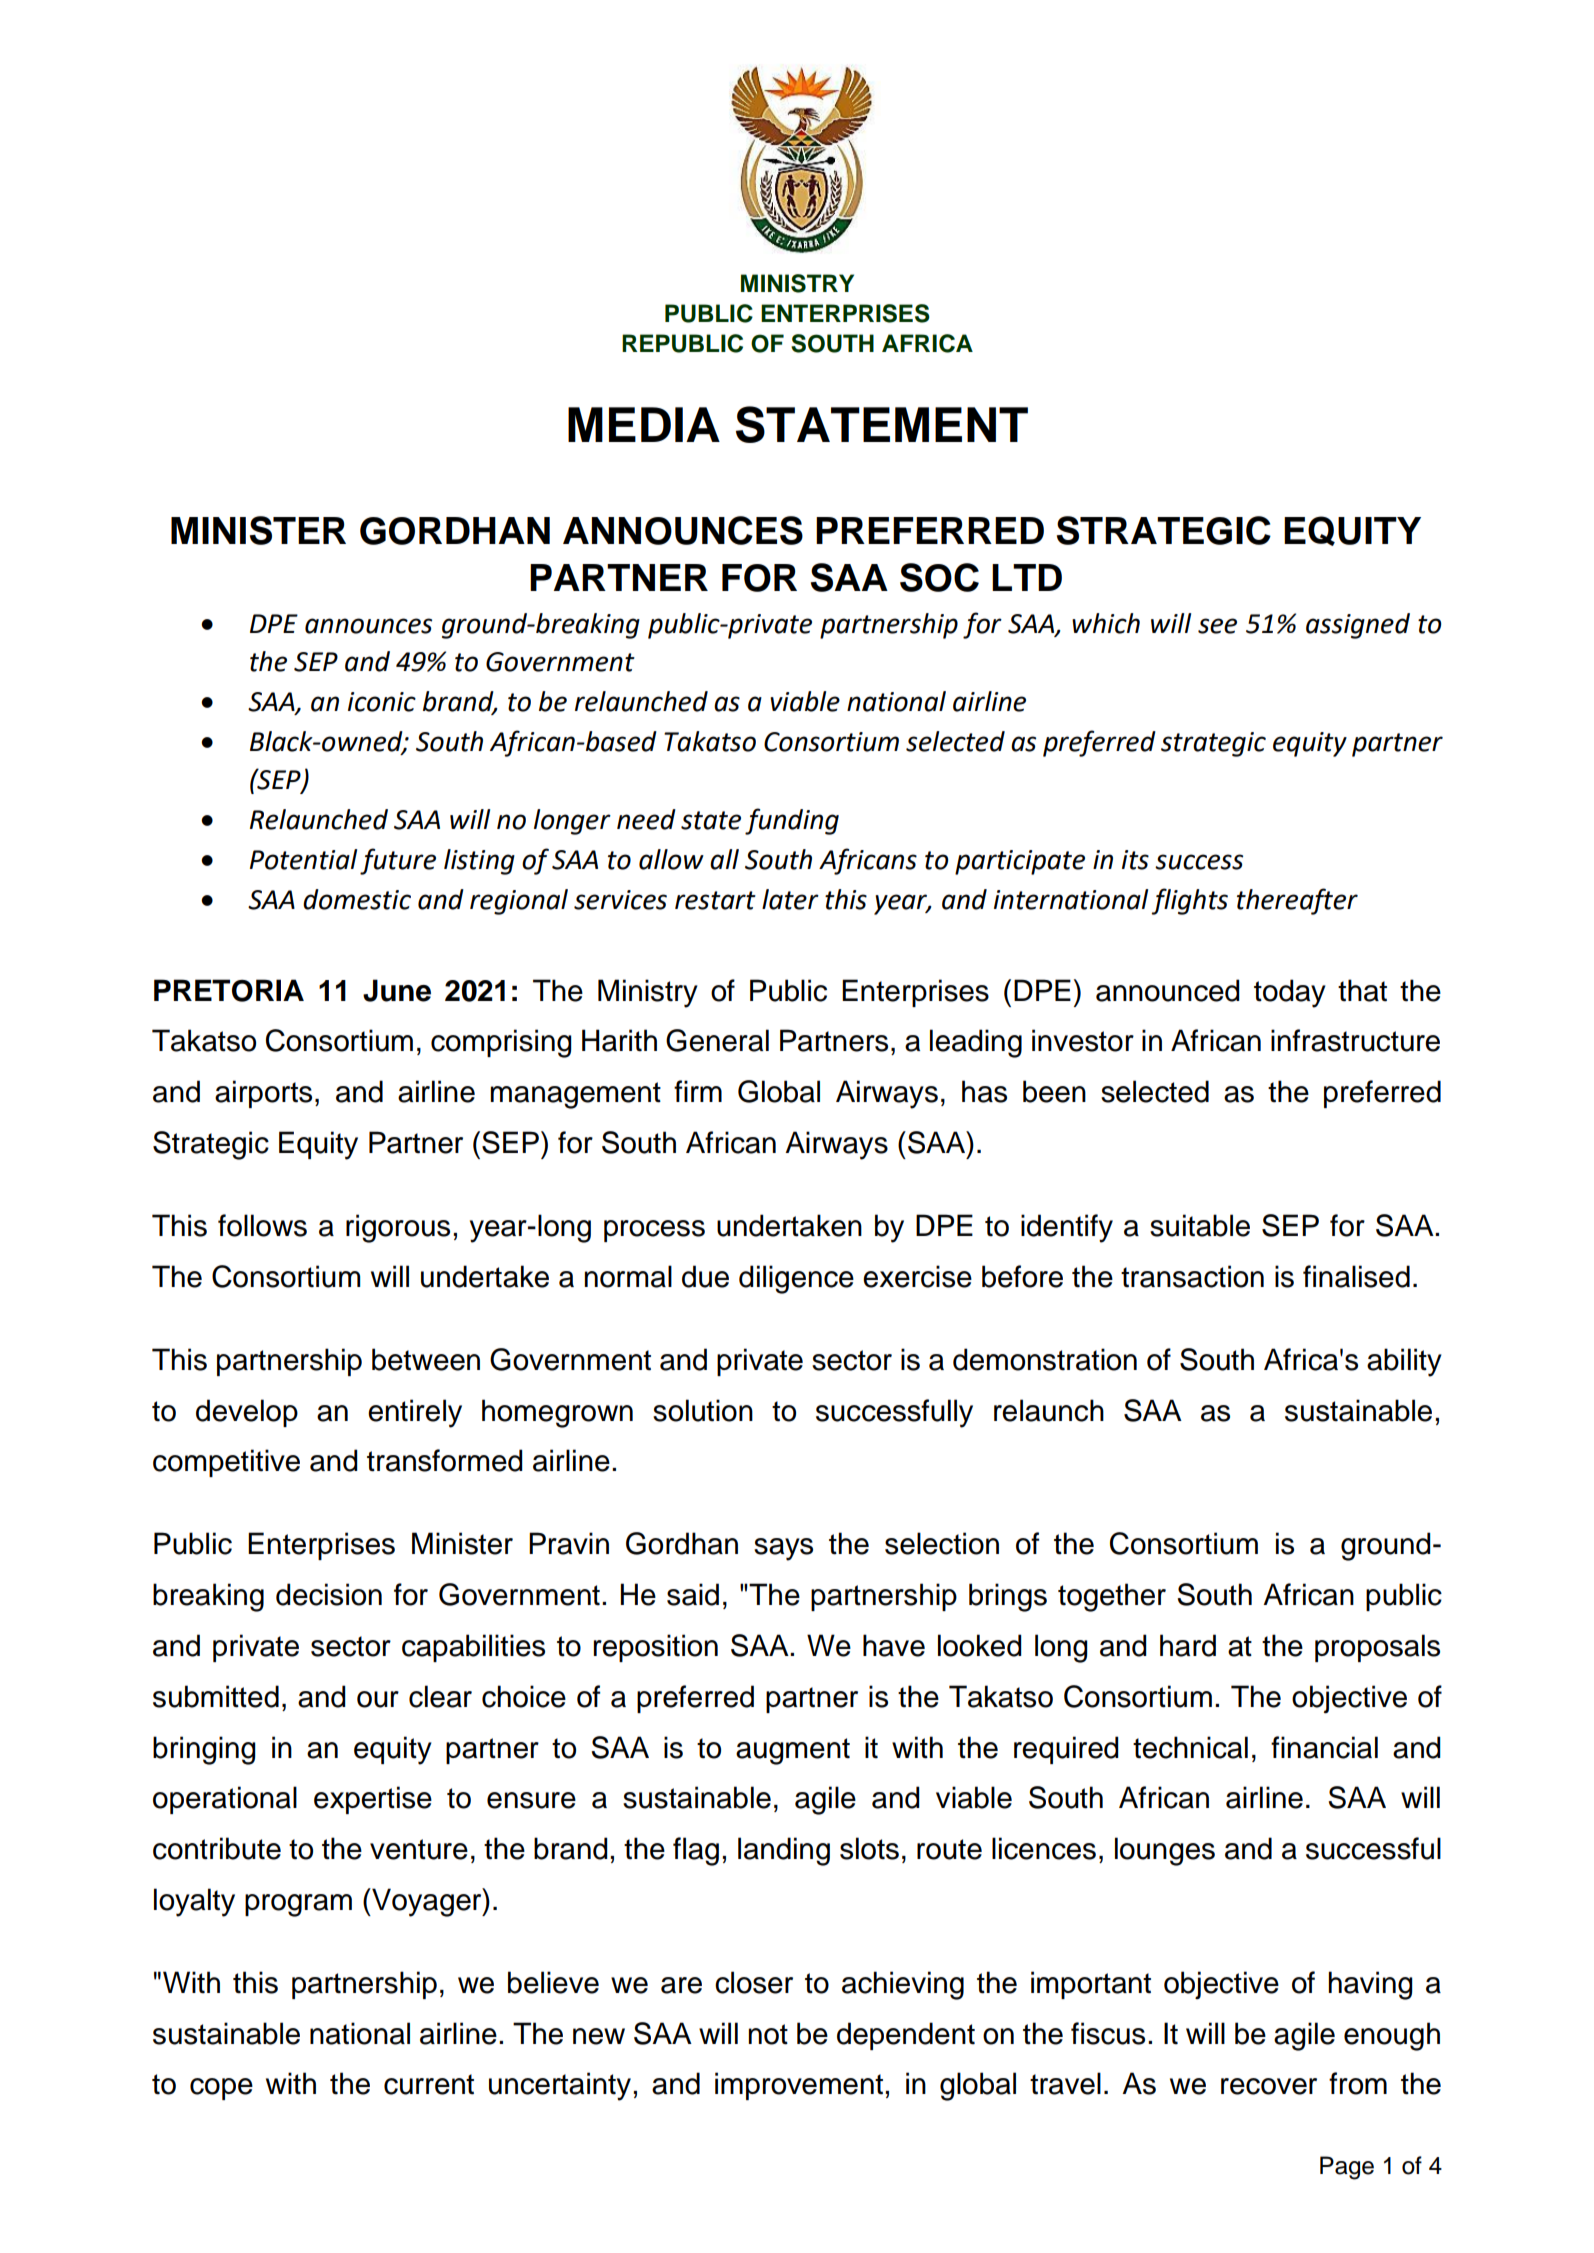 This page has height=2253, width=1594. I want to click on thereafter, so click(1297, 901).
